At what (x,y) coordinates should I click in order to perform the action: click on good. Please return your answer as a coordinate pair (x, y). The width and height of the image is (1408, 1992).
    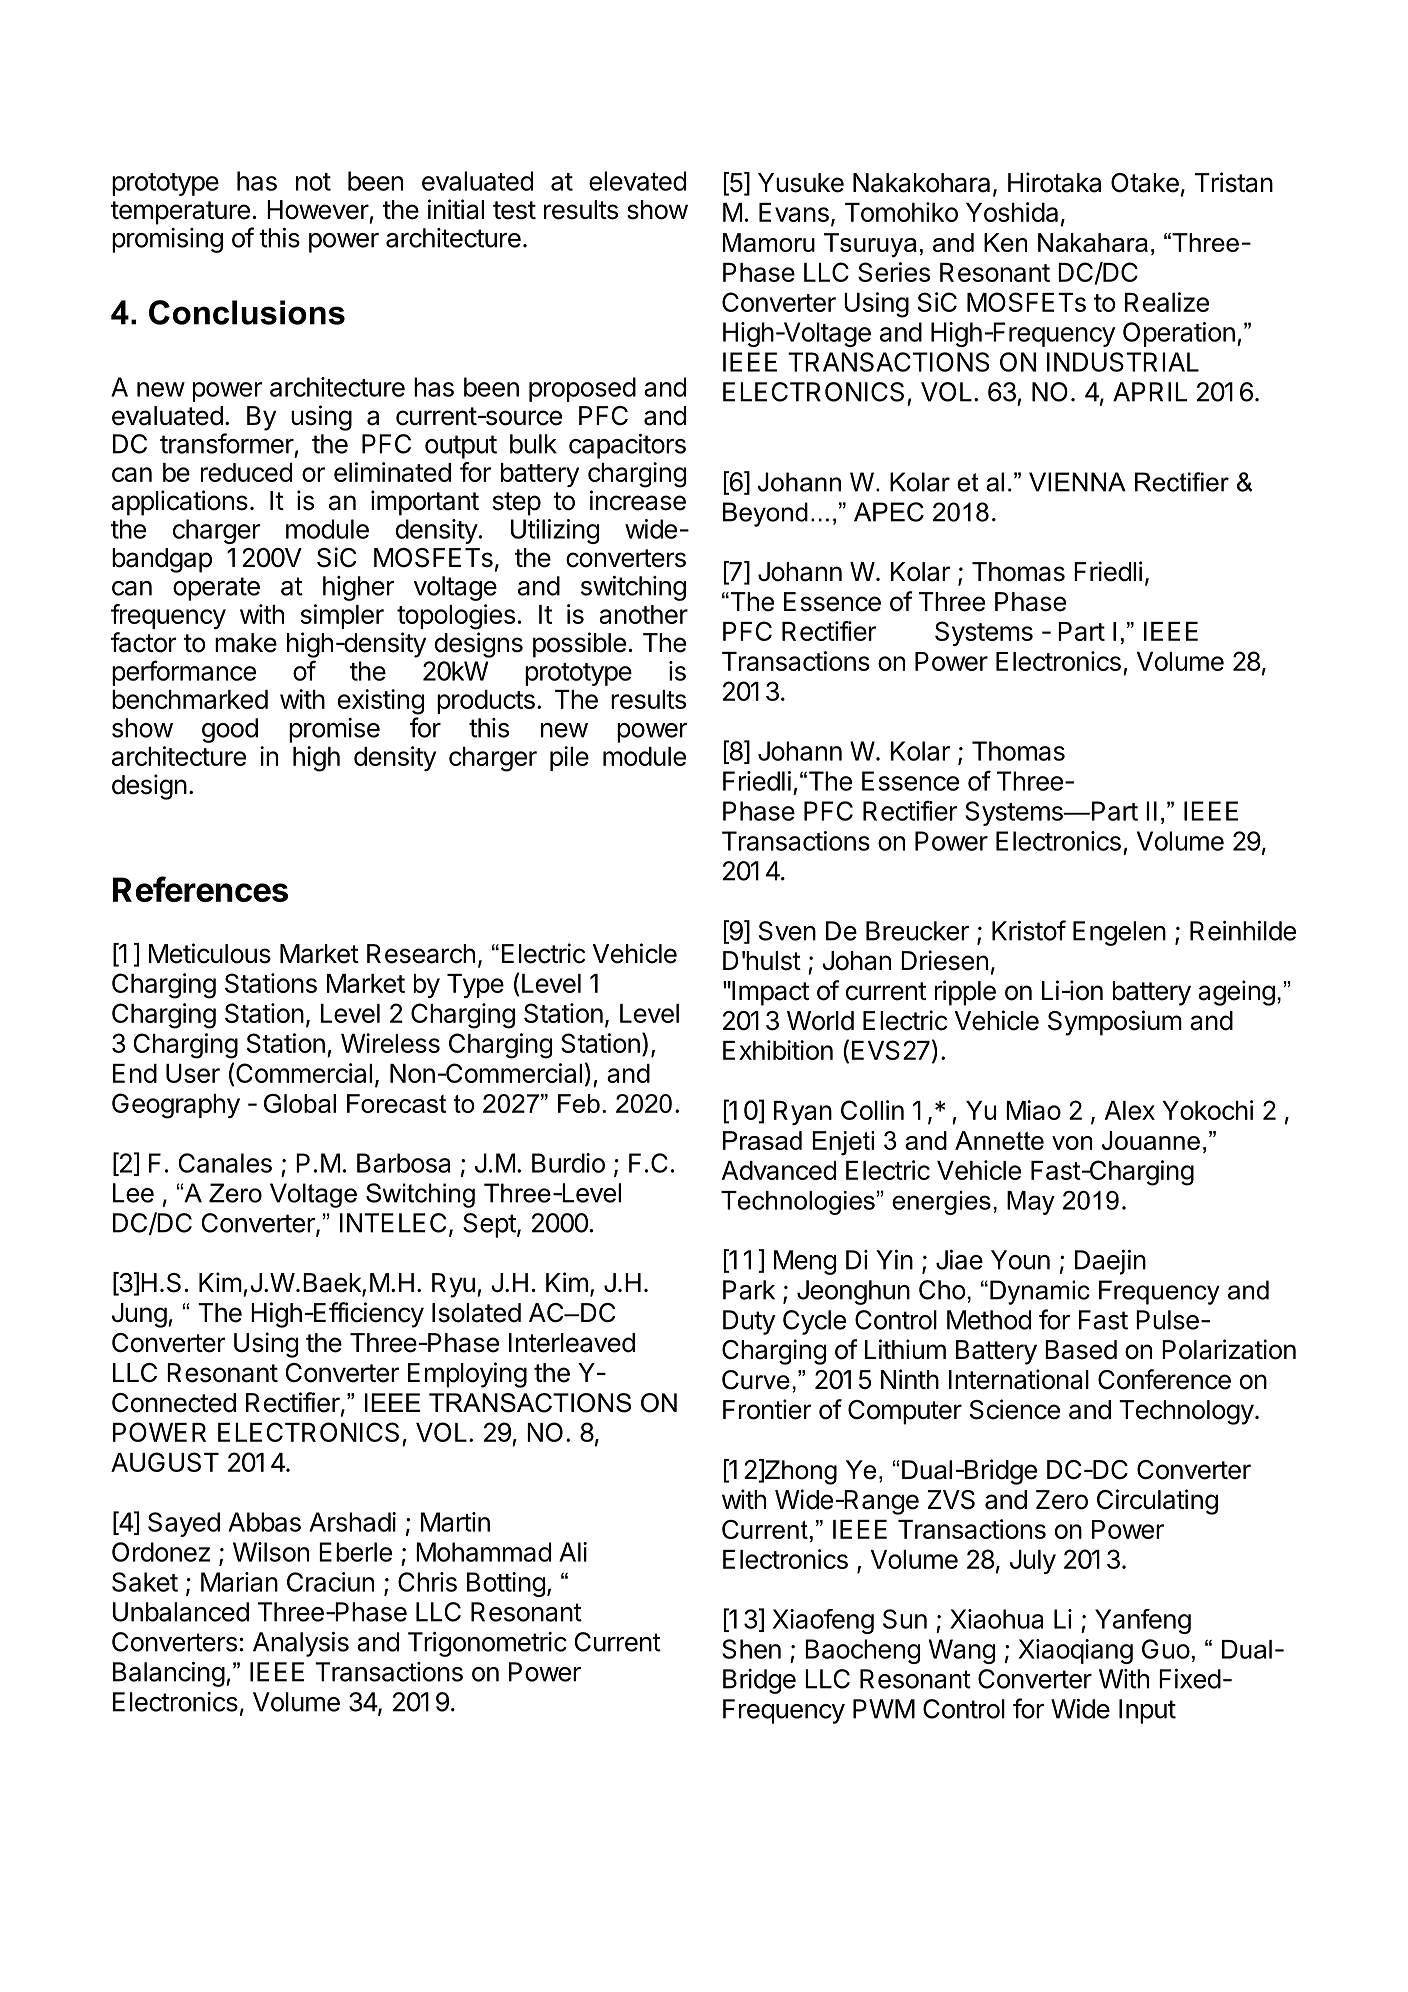
    Looking at the image, I should click on (230, 730).
